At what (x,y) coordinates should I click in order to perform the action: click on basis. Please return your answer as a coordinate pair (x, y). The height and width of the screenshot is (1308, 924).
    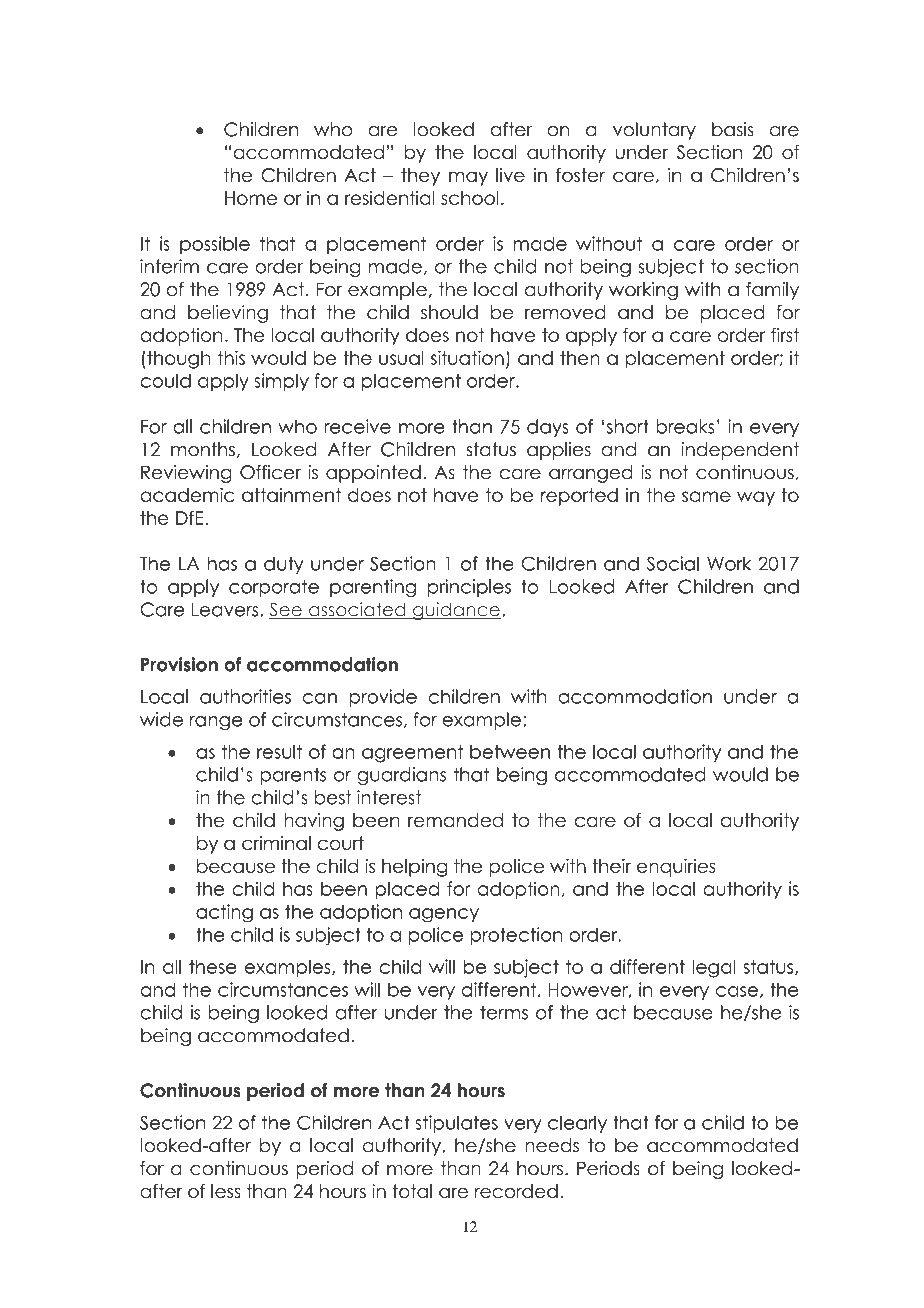
    Looking at the image, I should click on (733, 129).
